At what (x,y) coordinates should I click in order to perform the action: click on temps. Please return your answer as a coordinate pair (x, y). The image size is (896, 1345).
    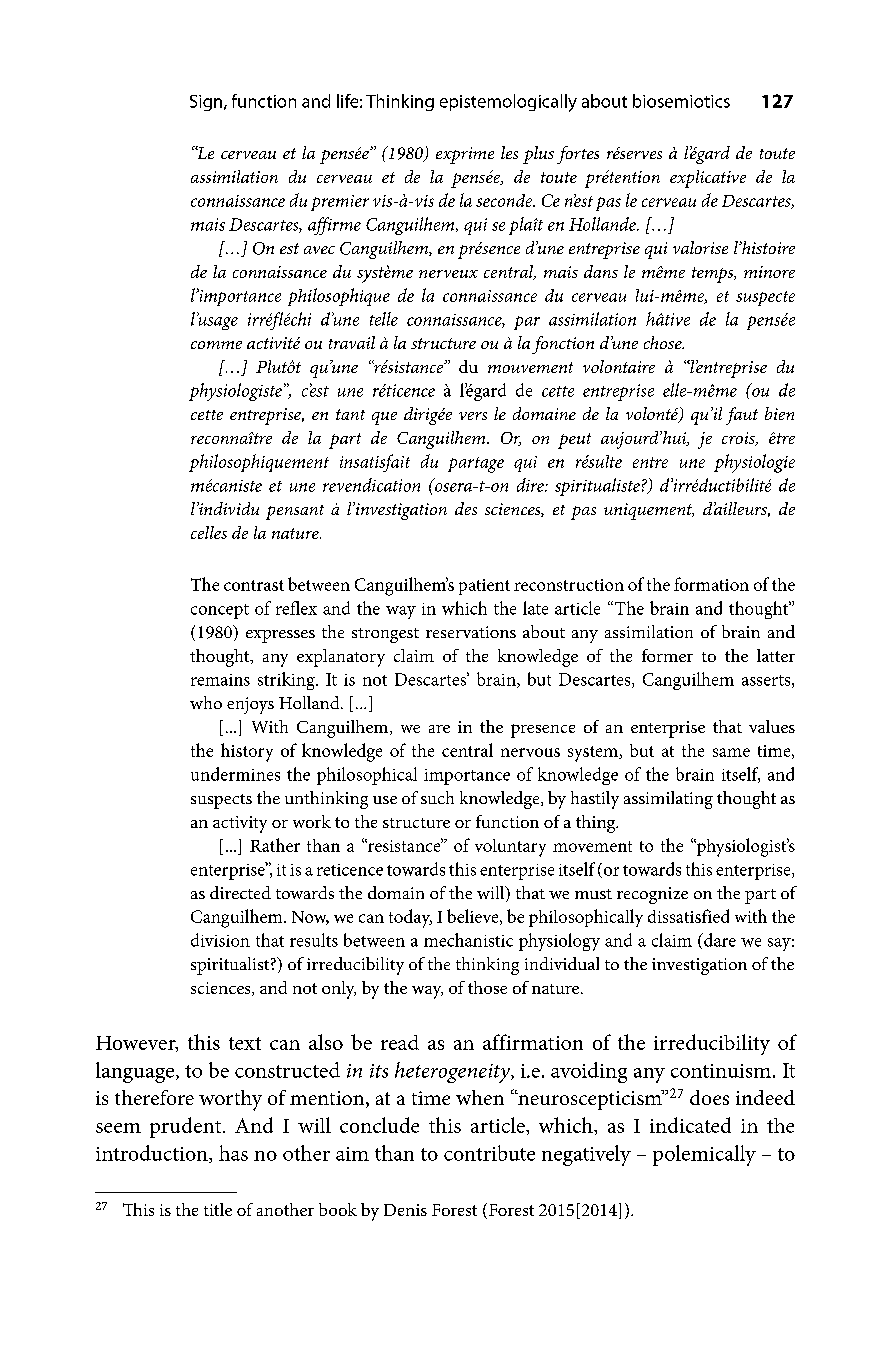
    Looking at the image, I should click on (714, 275).
